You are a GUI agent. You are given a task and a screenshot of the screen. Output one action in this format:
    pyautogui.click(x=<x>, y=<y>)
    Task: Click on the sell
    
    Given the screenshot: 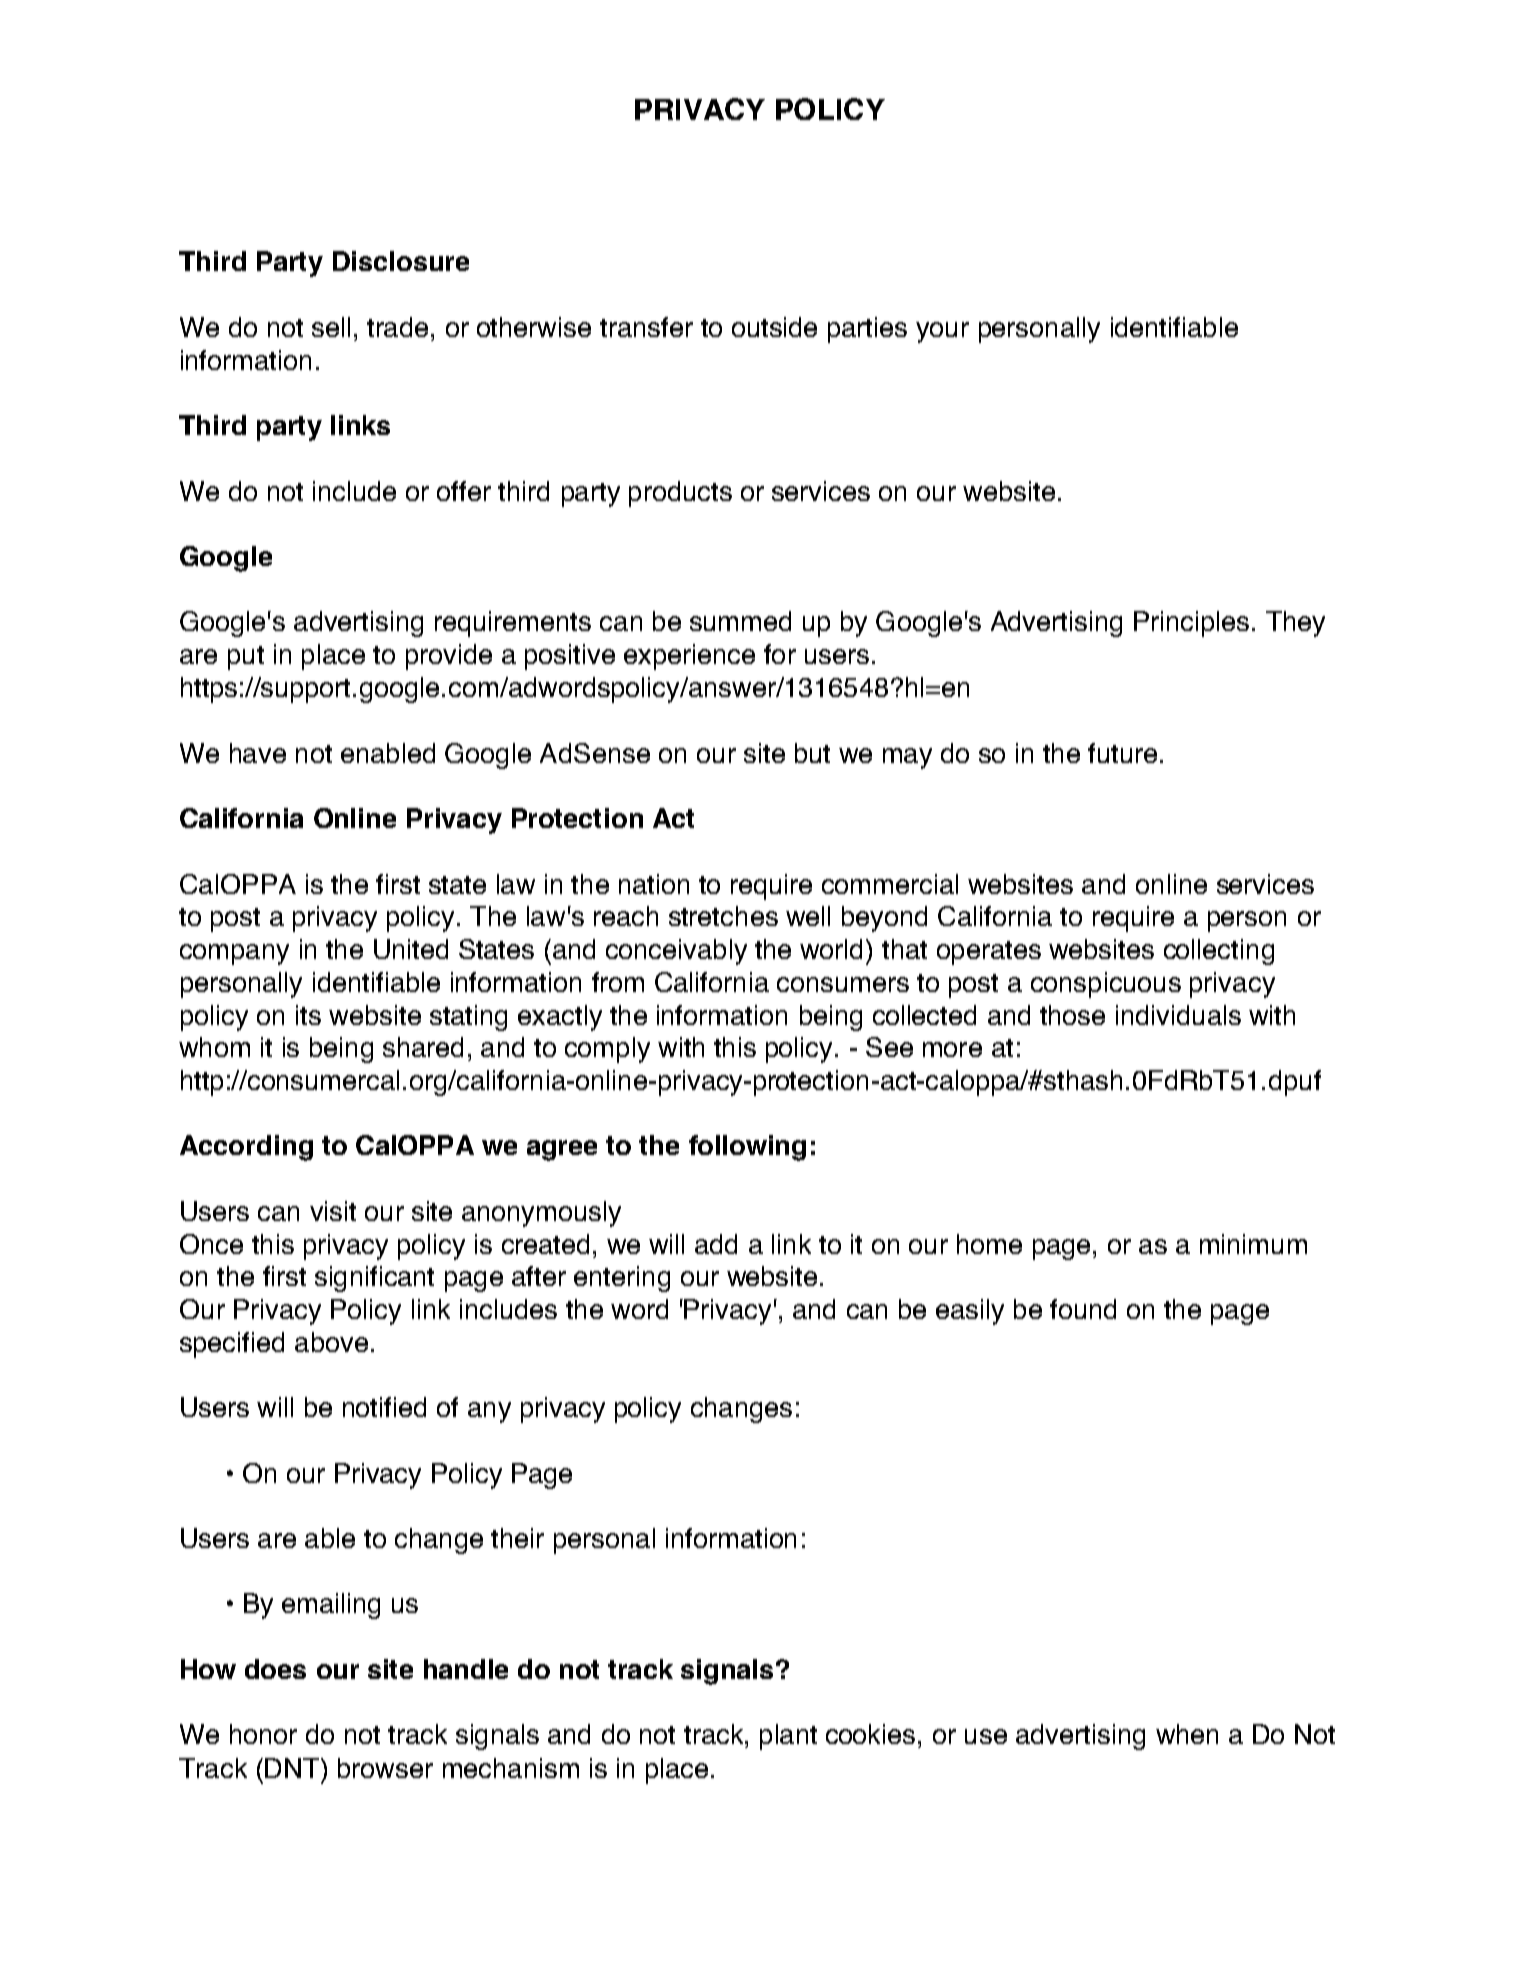 What is the action you would take?
    pyautogui.click(x=331, y=327)
